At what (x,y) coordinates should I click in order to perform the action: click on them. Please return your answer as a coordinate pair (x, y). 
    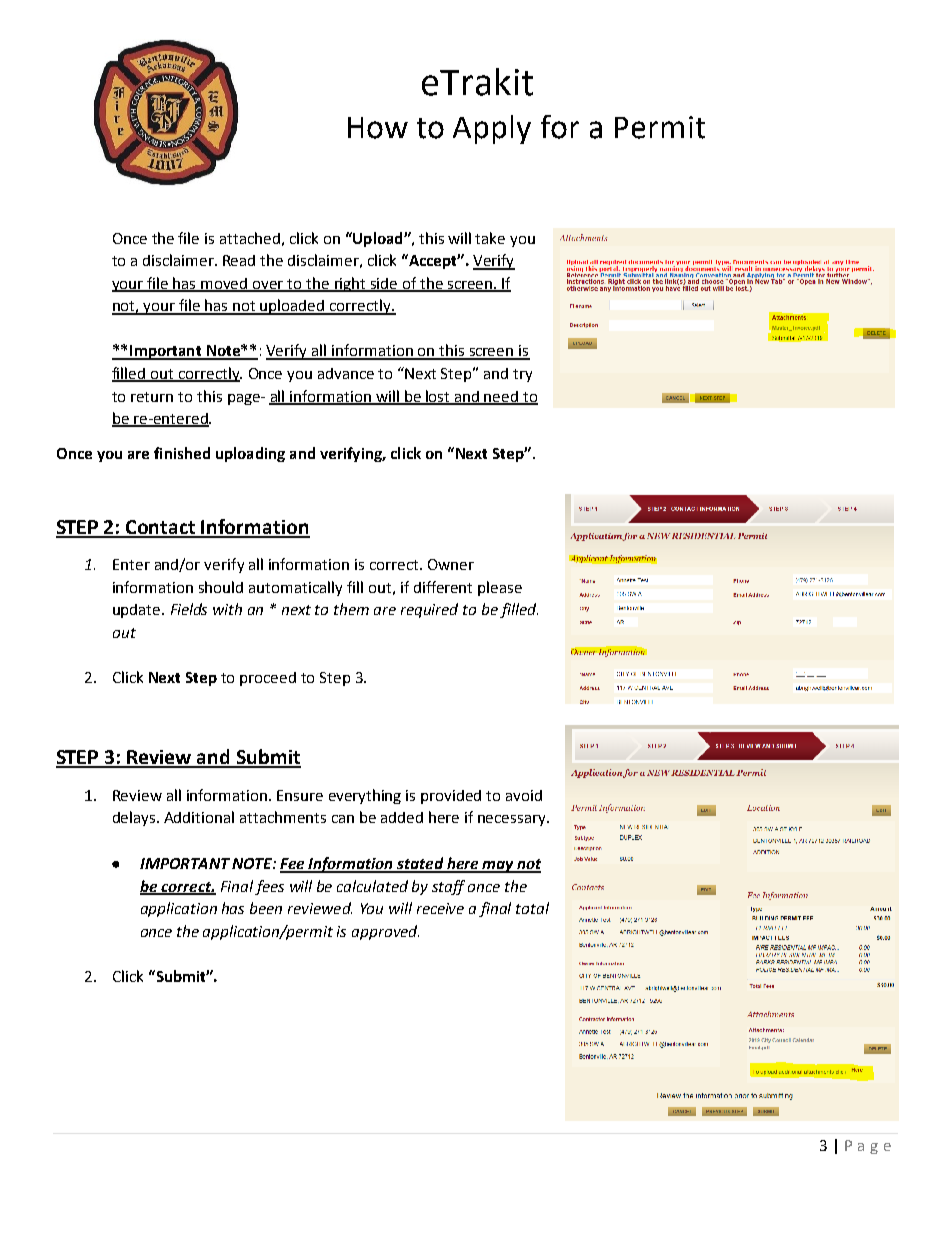
    Looking at the image, I should click on (351, 609).
